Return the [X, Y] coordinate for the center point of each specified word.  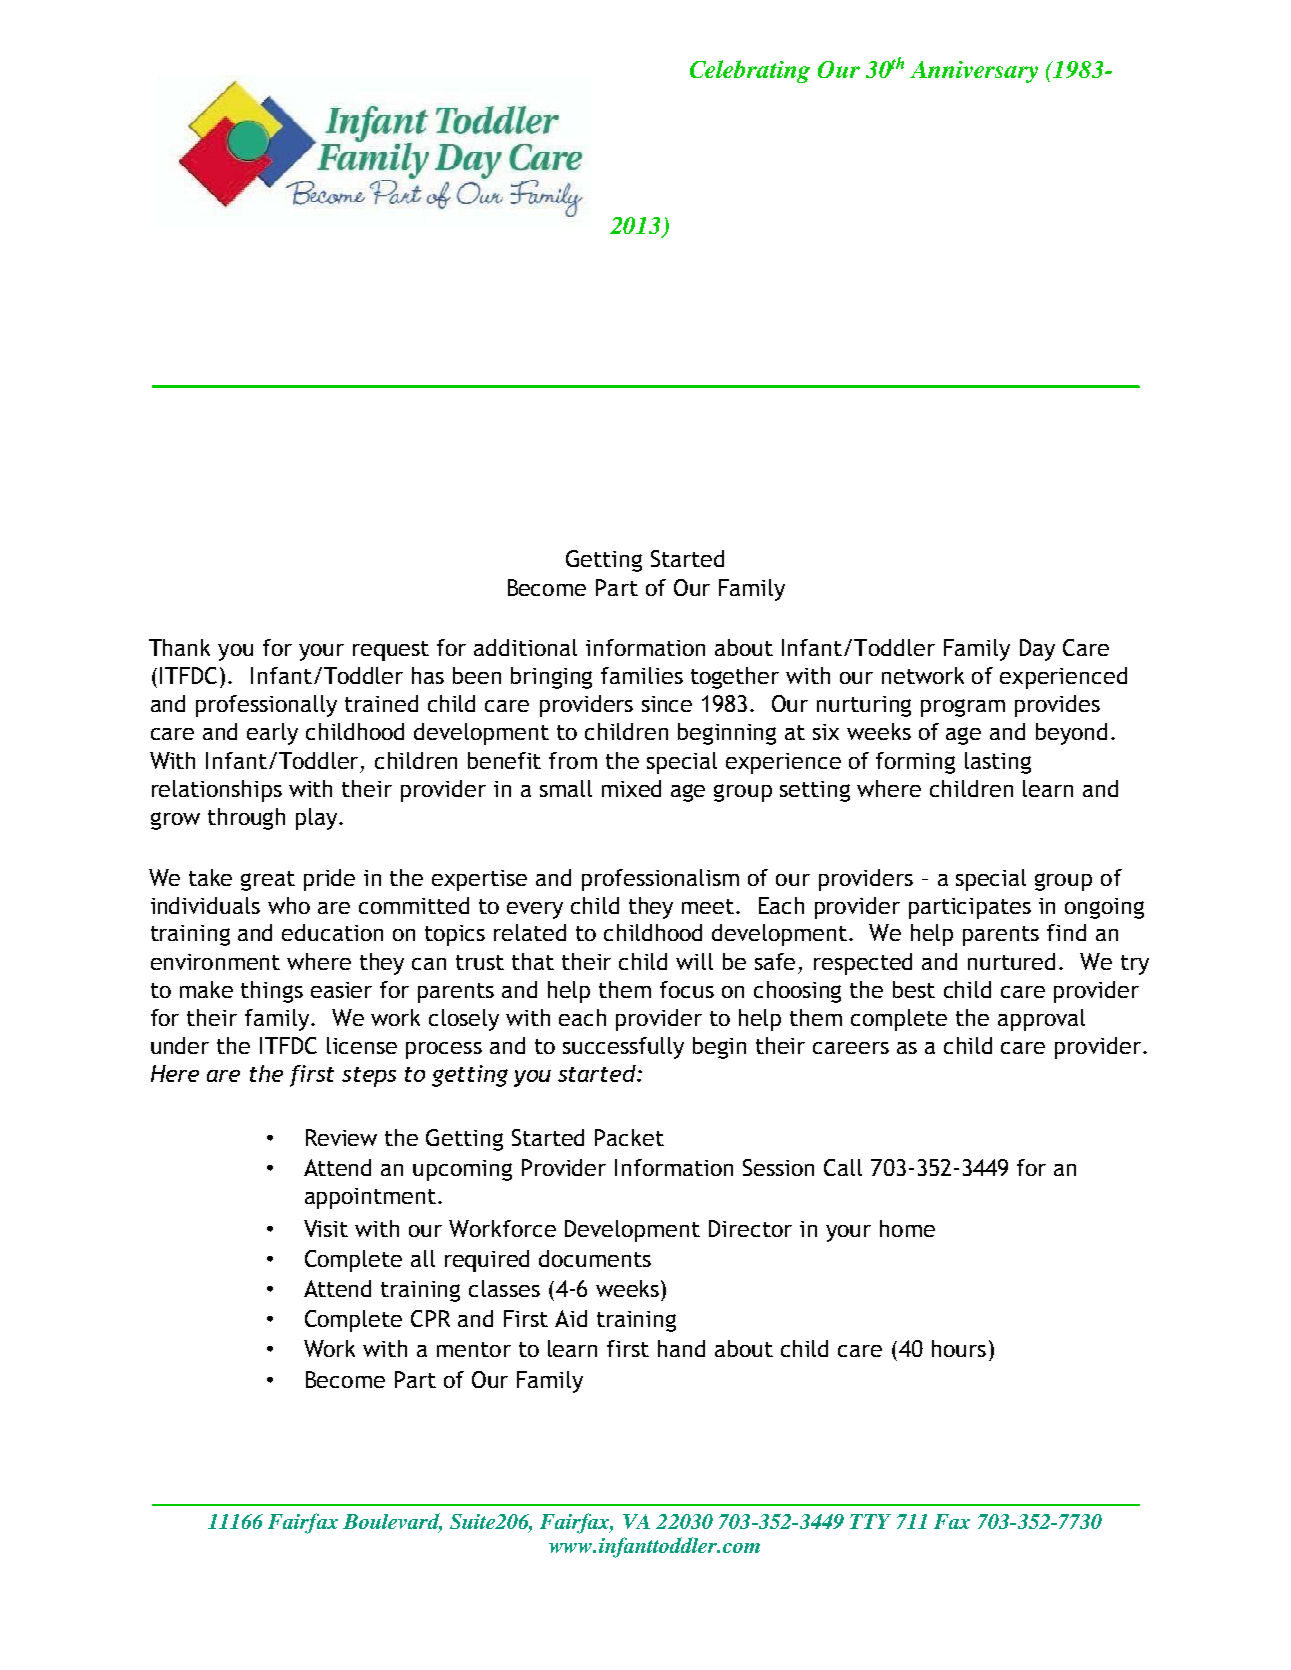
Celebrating [750, 71]
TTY [870, 1521]
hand [681, 1348]
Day [1037, 650]
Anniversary [974, 72]
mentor [474, 1349]
